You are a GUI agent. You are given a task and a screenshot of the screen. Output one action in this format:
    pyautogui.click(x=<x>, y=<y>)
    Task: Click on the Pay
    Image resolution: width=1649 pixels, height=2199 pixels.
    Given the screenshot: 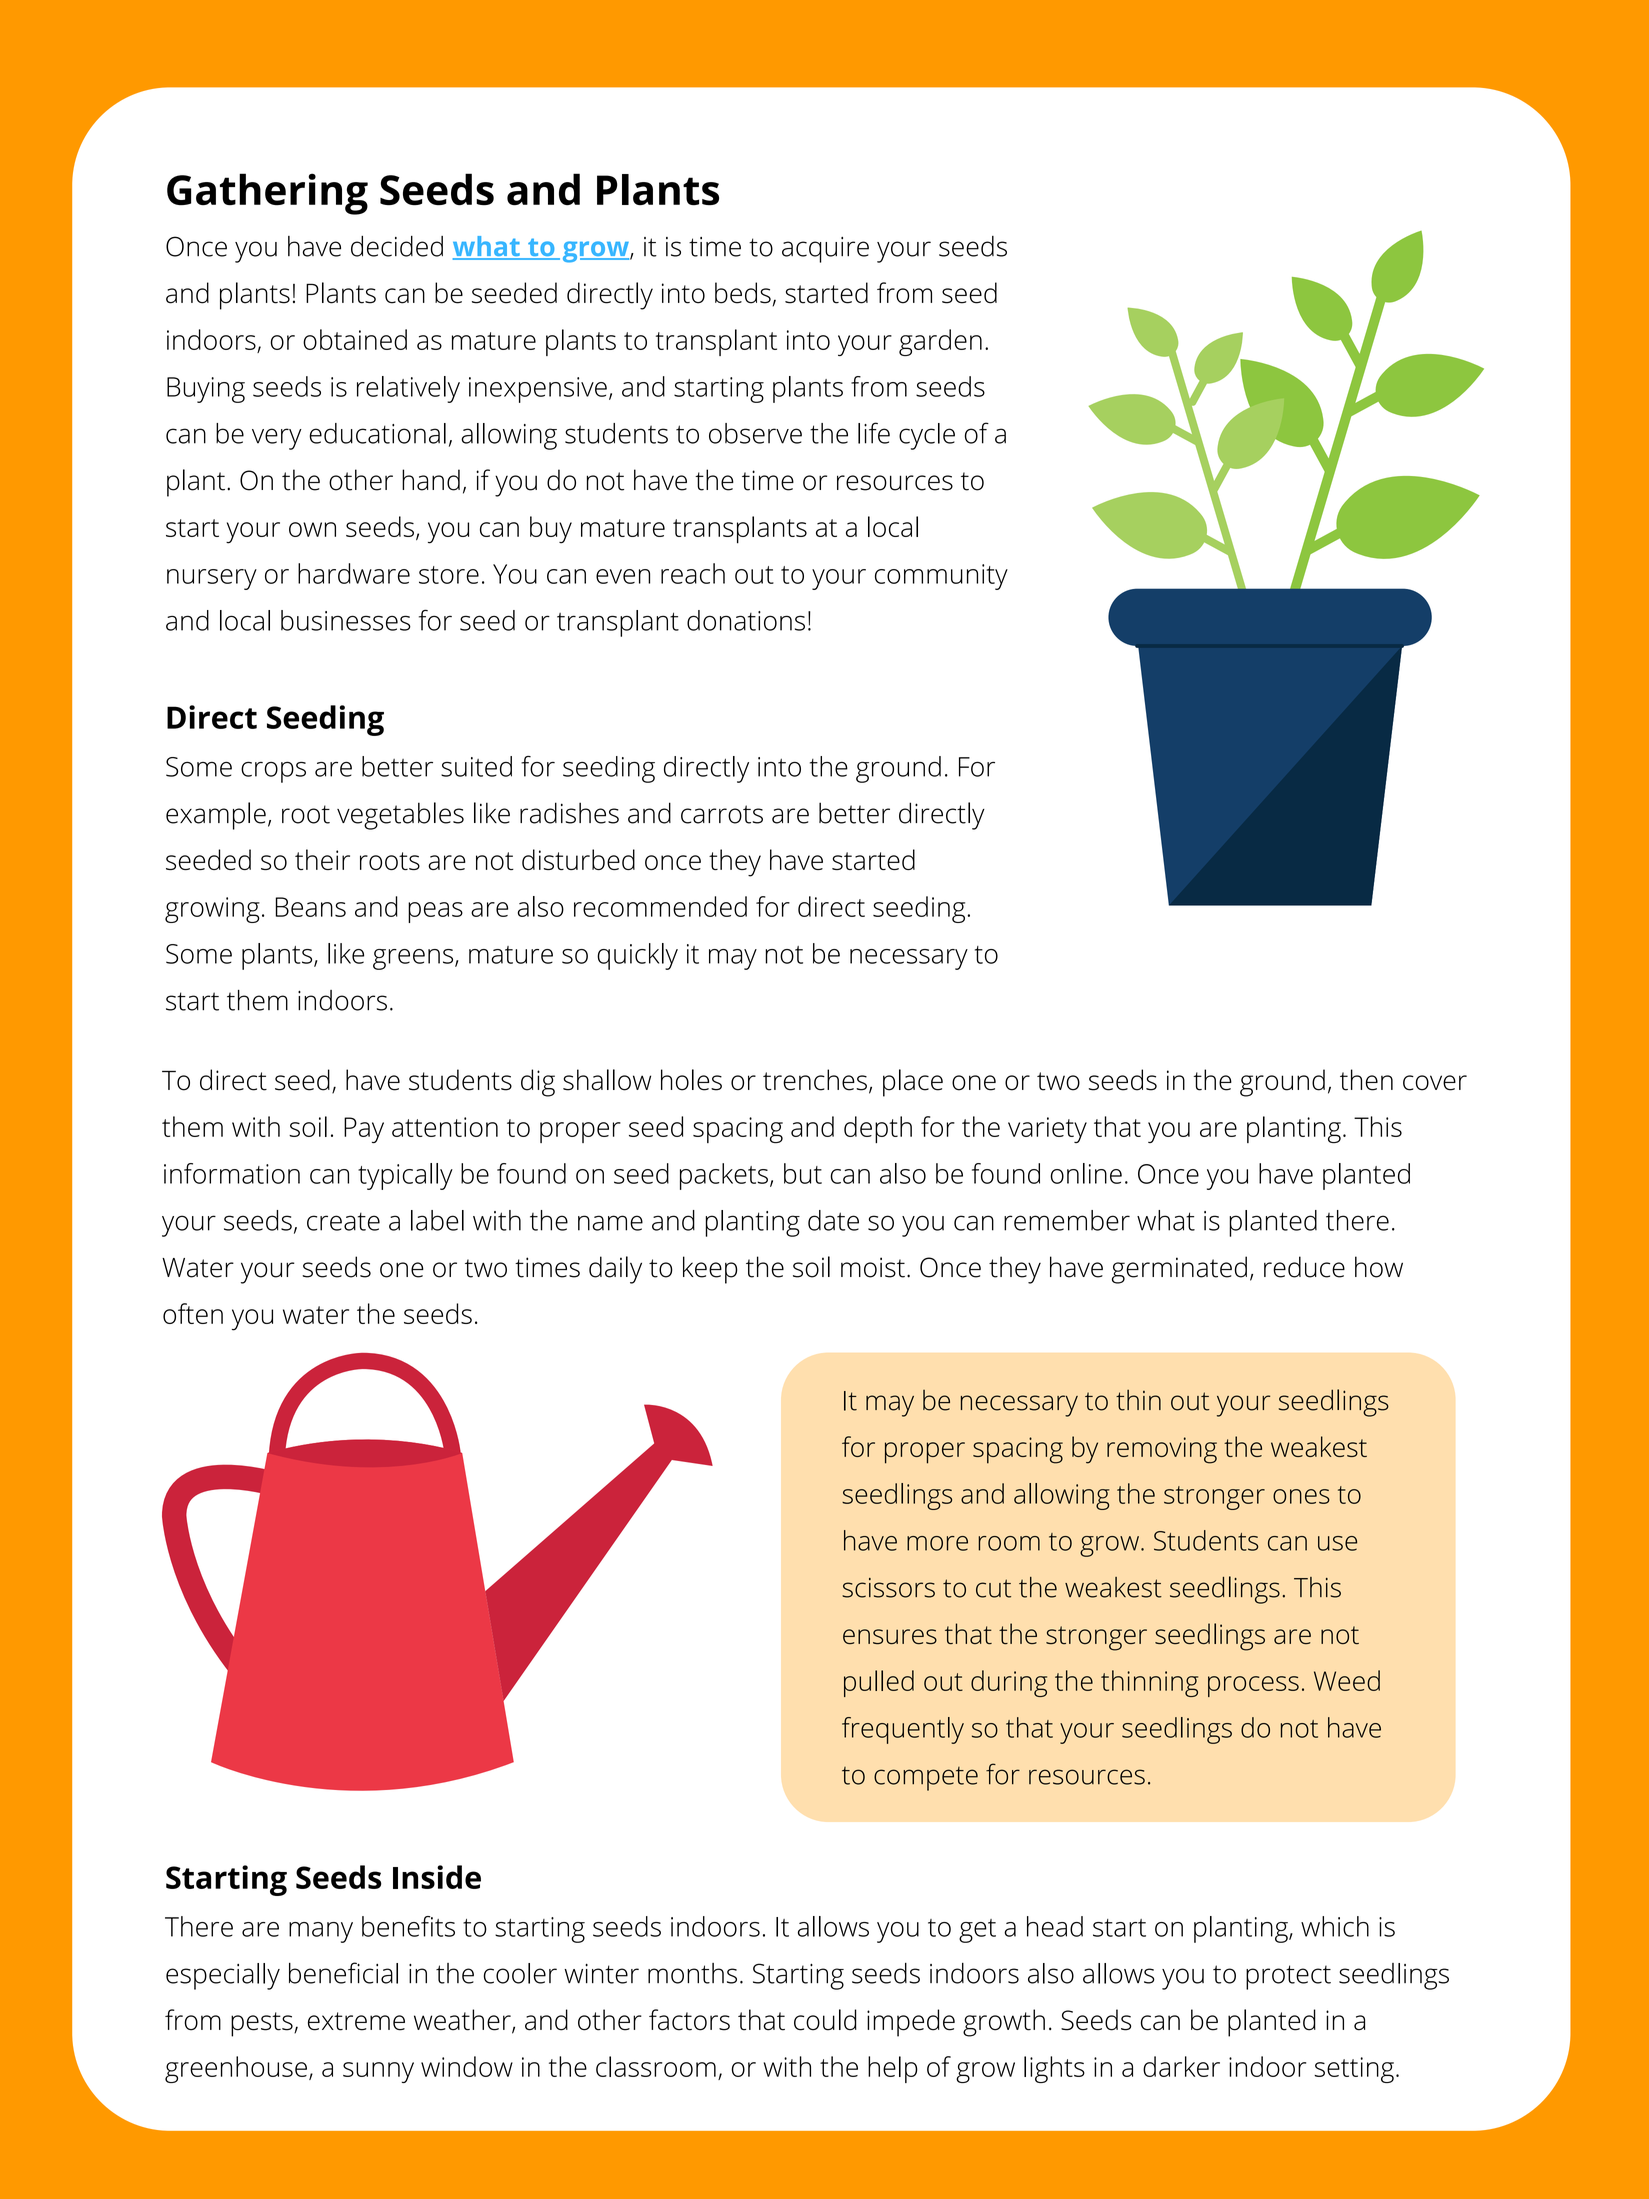 What is the action you would take?
    pyautogui.click(x=364, y=1130)
